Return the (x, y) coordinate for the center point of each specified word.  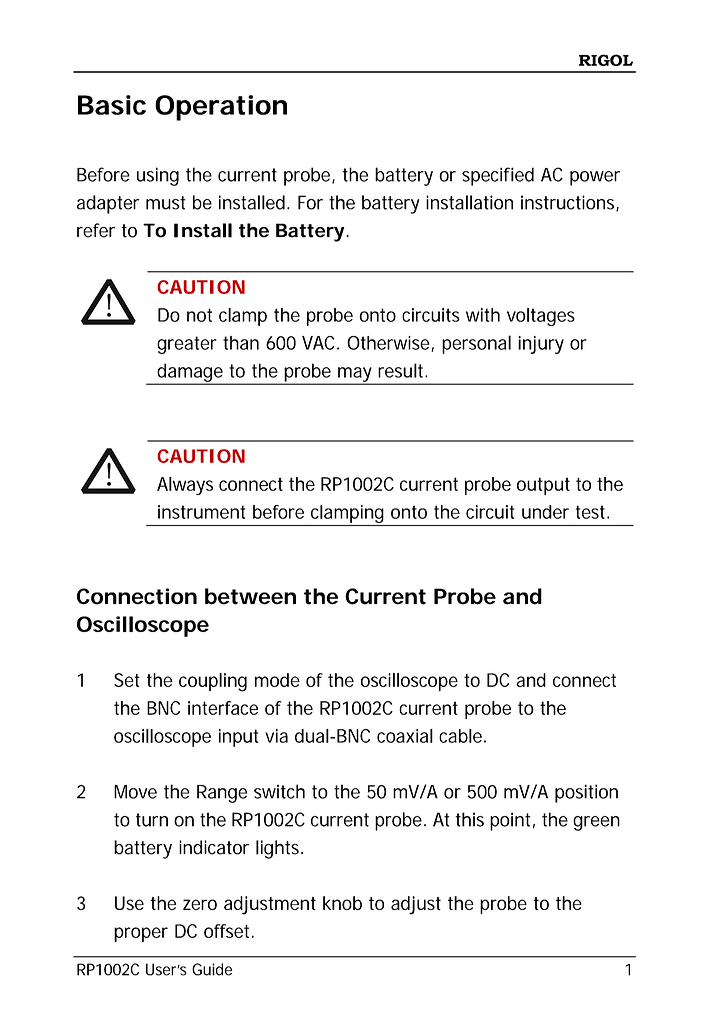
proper (141, 934)
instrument (201, 512)
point (510, 821)
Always (185, 486)
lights (277, 849)
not (199, 315)
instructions (567, 202)
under (545, 512)
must (166, 203)
